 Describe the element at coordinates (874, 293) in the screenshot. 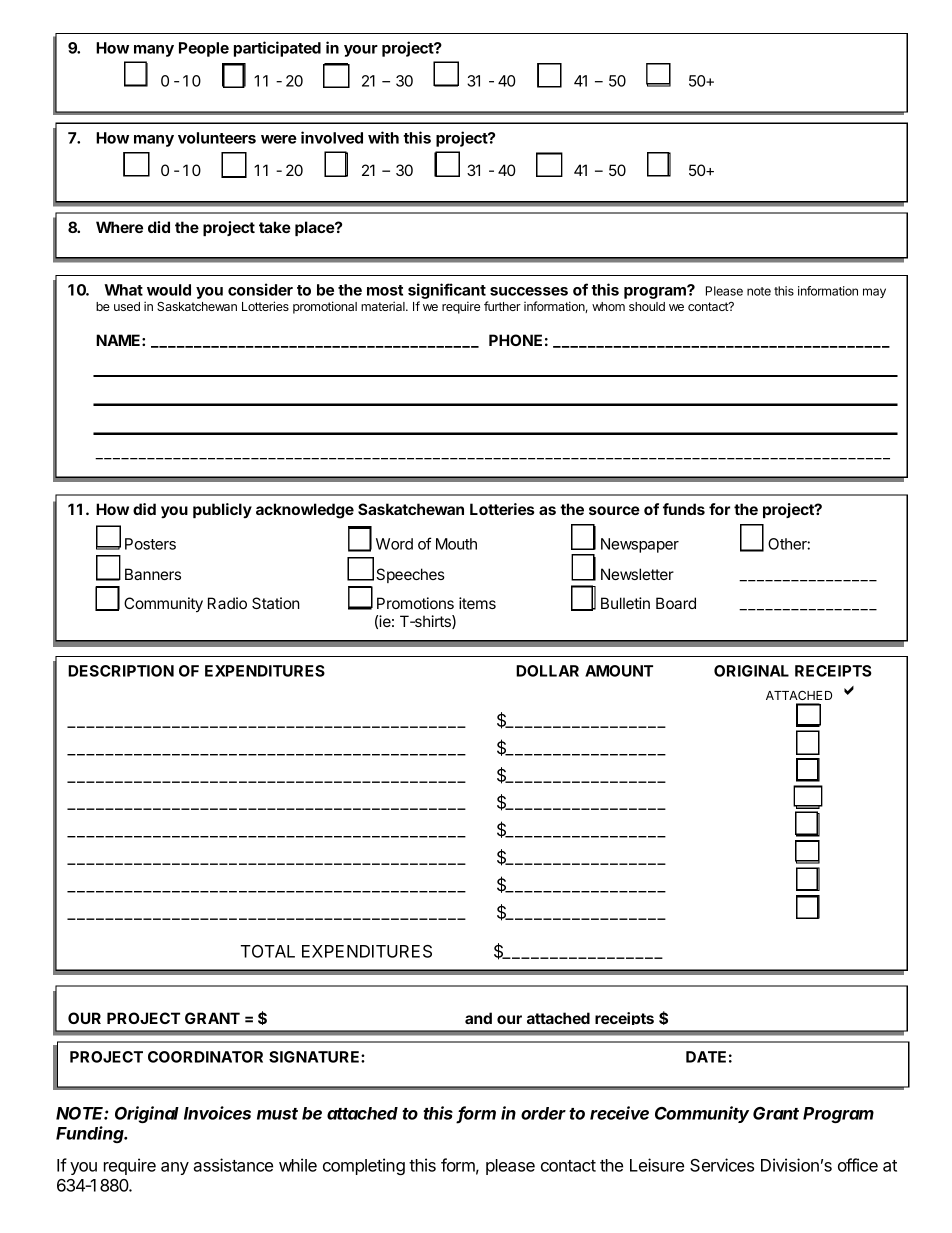

I see `may` at that location.
